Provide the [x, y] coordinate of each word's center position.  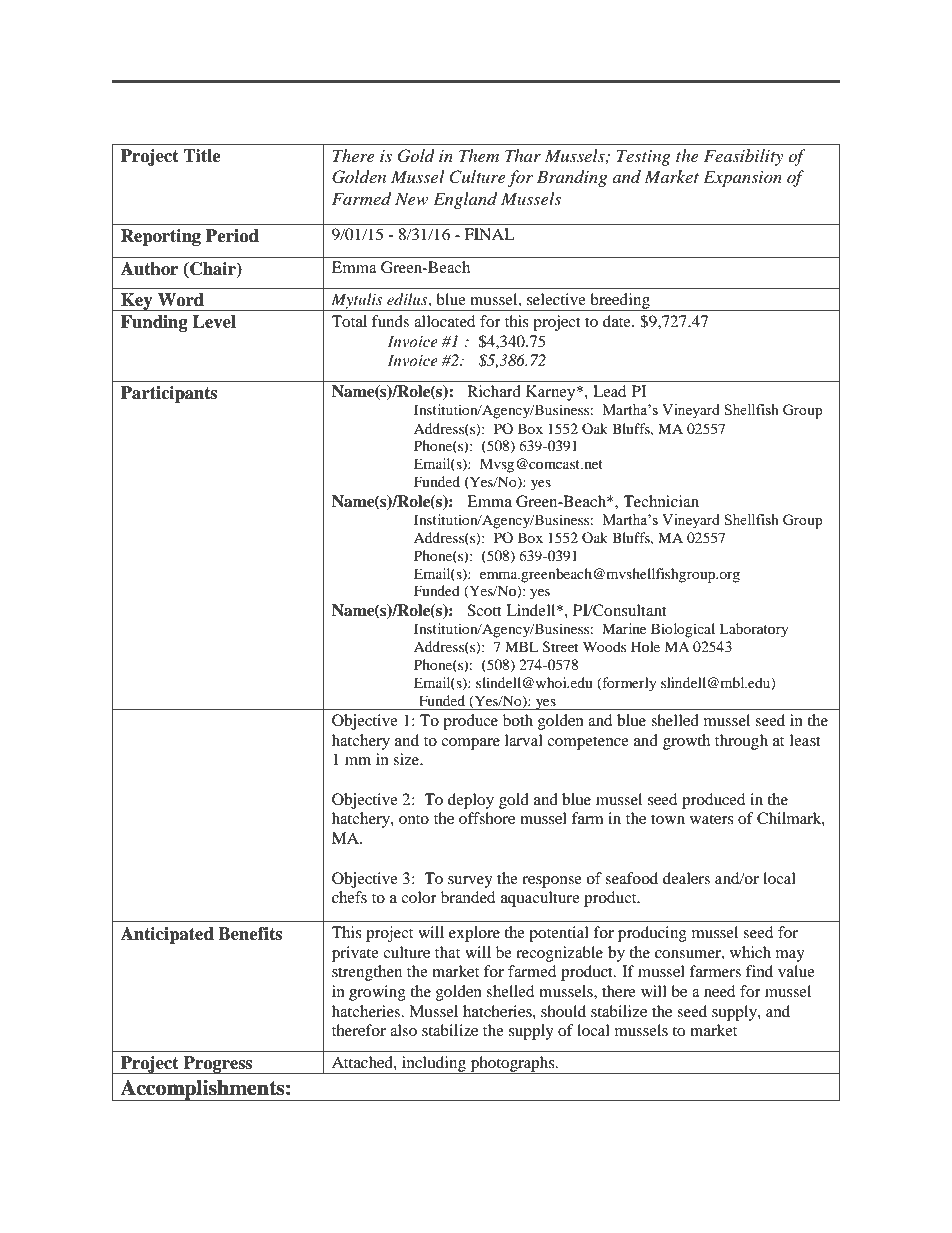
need [719, 991]
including [434, 1065]
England [465, 200]
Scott [484, 610]
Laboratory [754, 630]
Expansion [742, 178]
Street [560, 647]
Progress [218, 1065]
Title [202, 156]
